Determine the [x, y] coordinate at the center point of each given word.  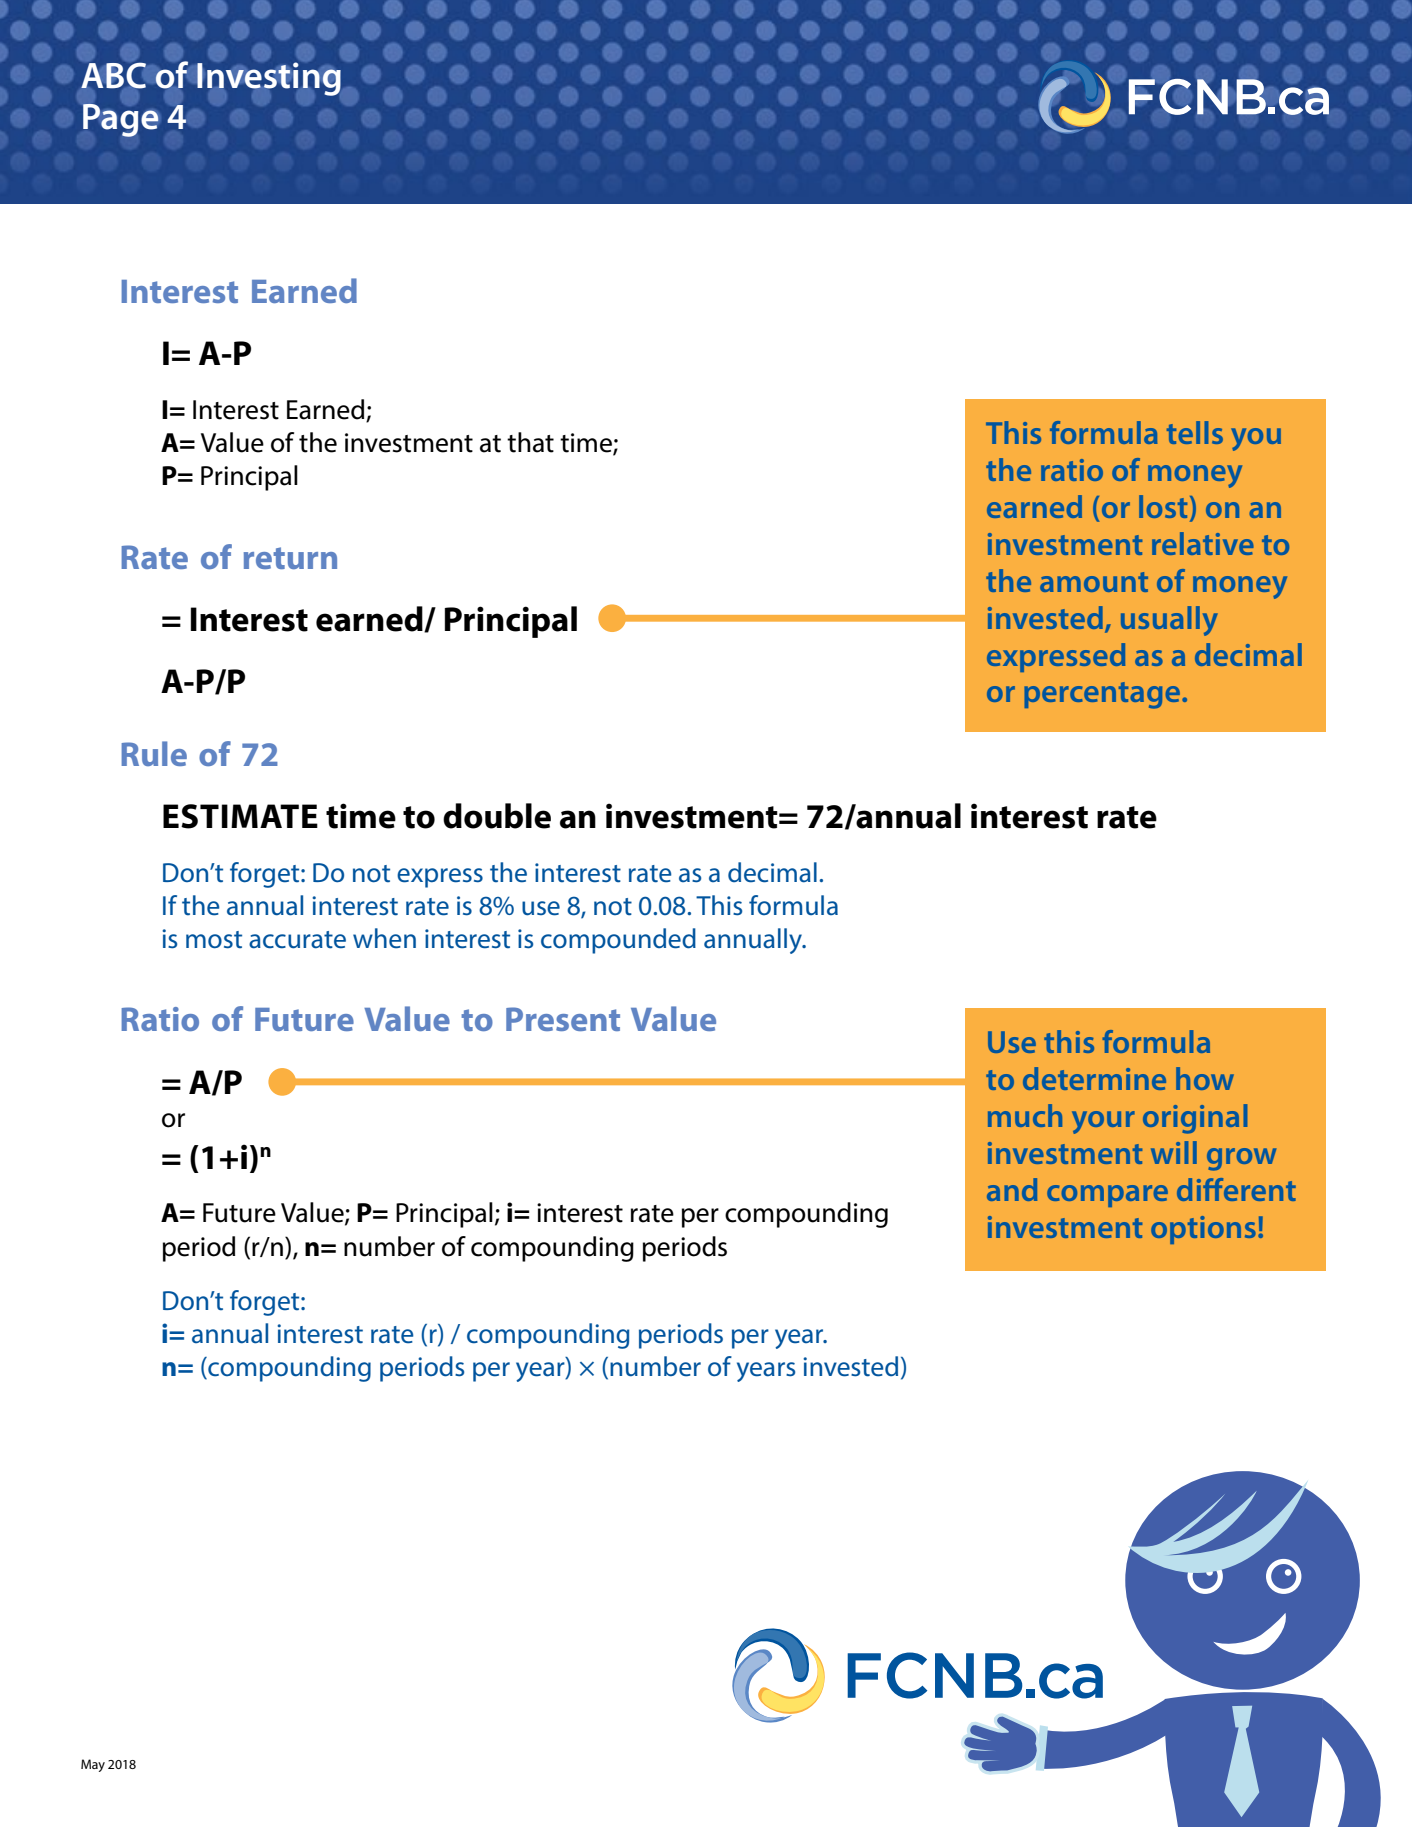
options [1203, 1230]
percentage [1103, 695]
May [93, 1765]
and [1012, 1189]
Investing [269, 78]
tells [1195, 432]
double [497, 816]
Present [563, 1019]
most [214, 940]
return [290, 558]
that [530, 442]
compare [1107, 1196]
